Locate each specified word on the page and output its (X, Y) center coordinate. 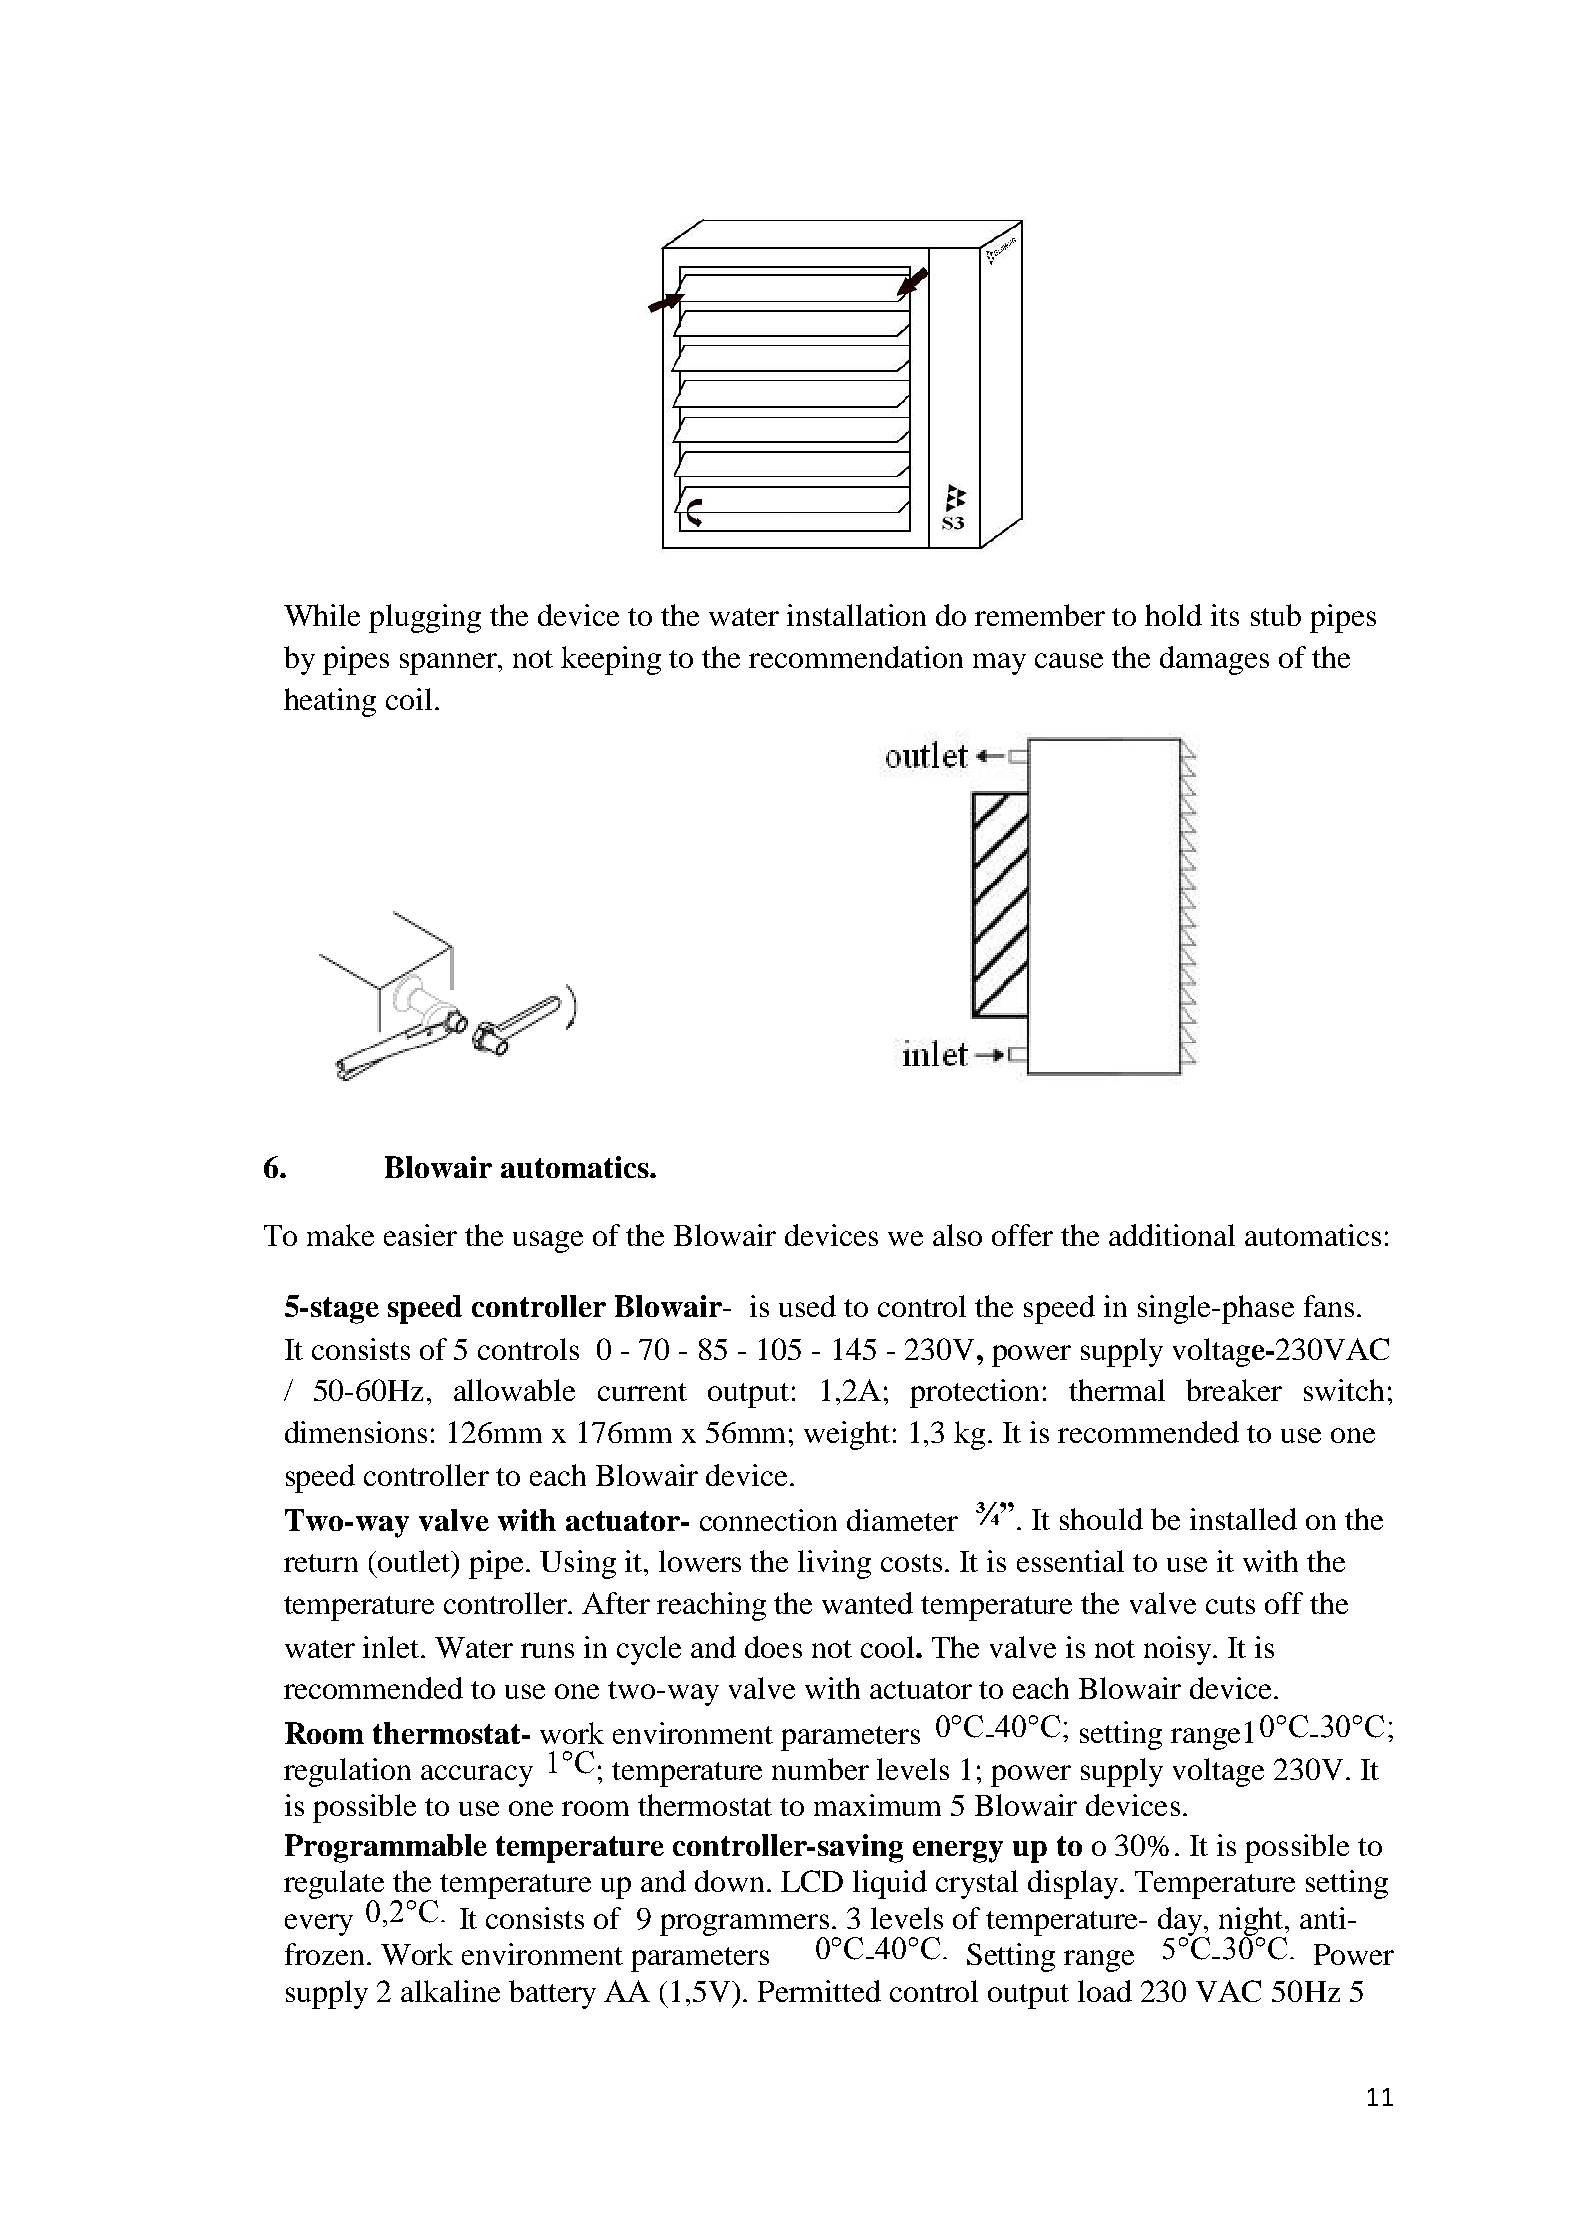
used (807, 1306)
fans (1329, 1306)
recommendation (856, 657)
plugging (425, 618)
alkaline (450, 1991)
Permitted (819, 1991)
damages (1214, 660)
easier (420, 1235)
